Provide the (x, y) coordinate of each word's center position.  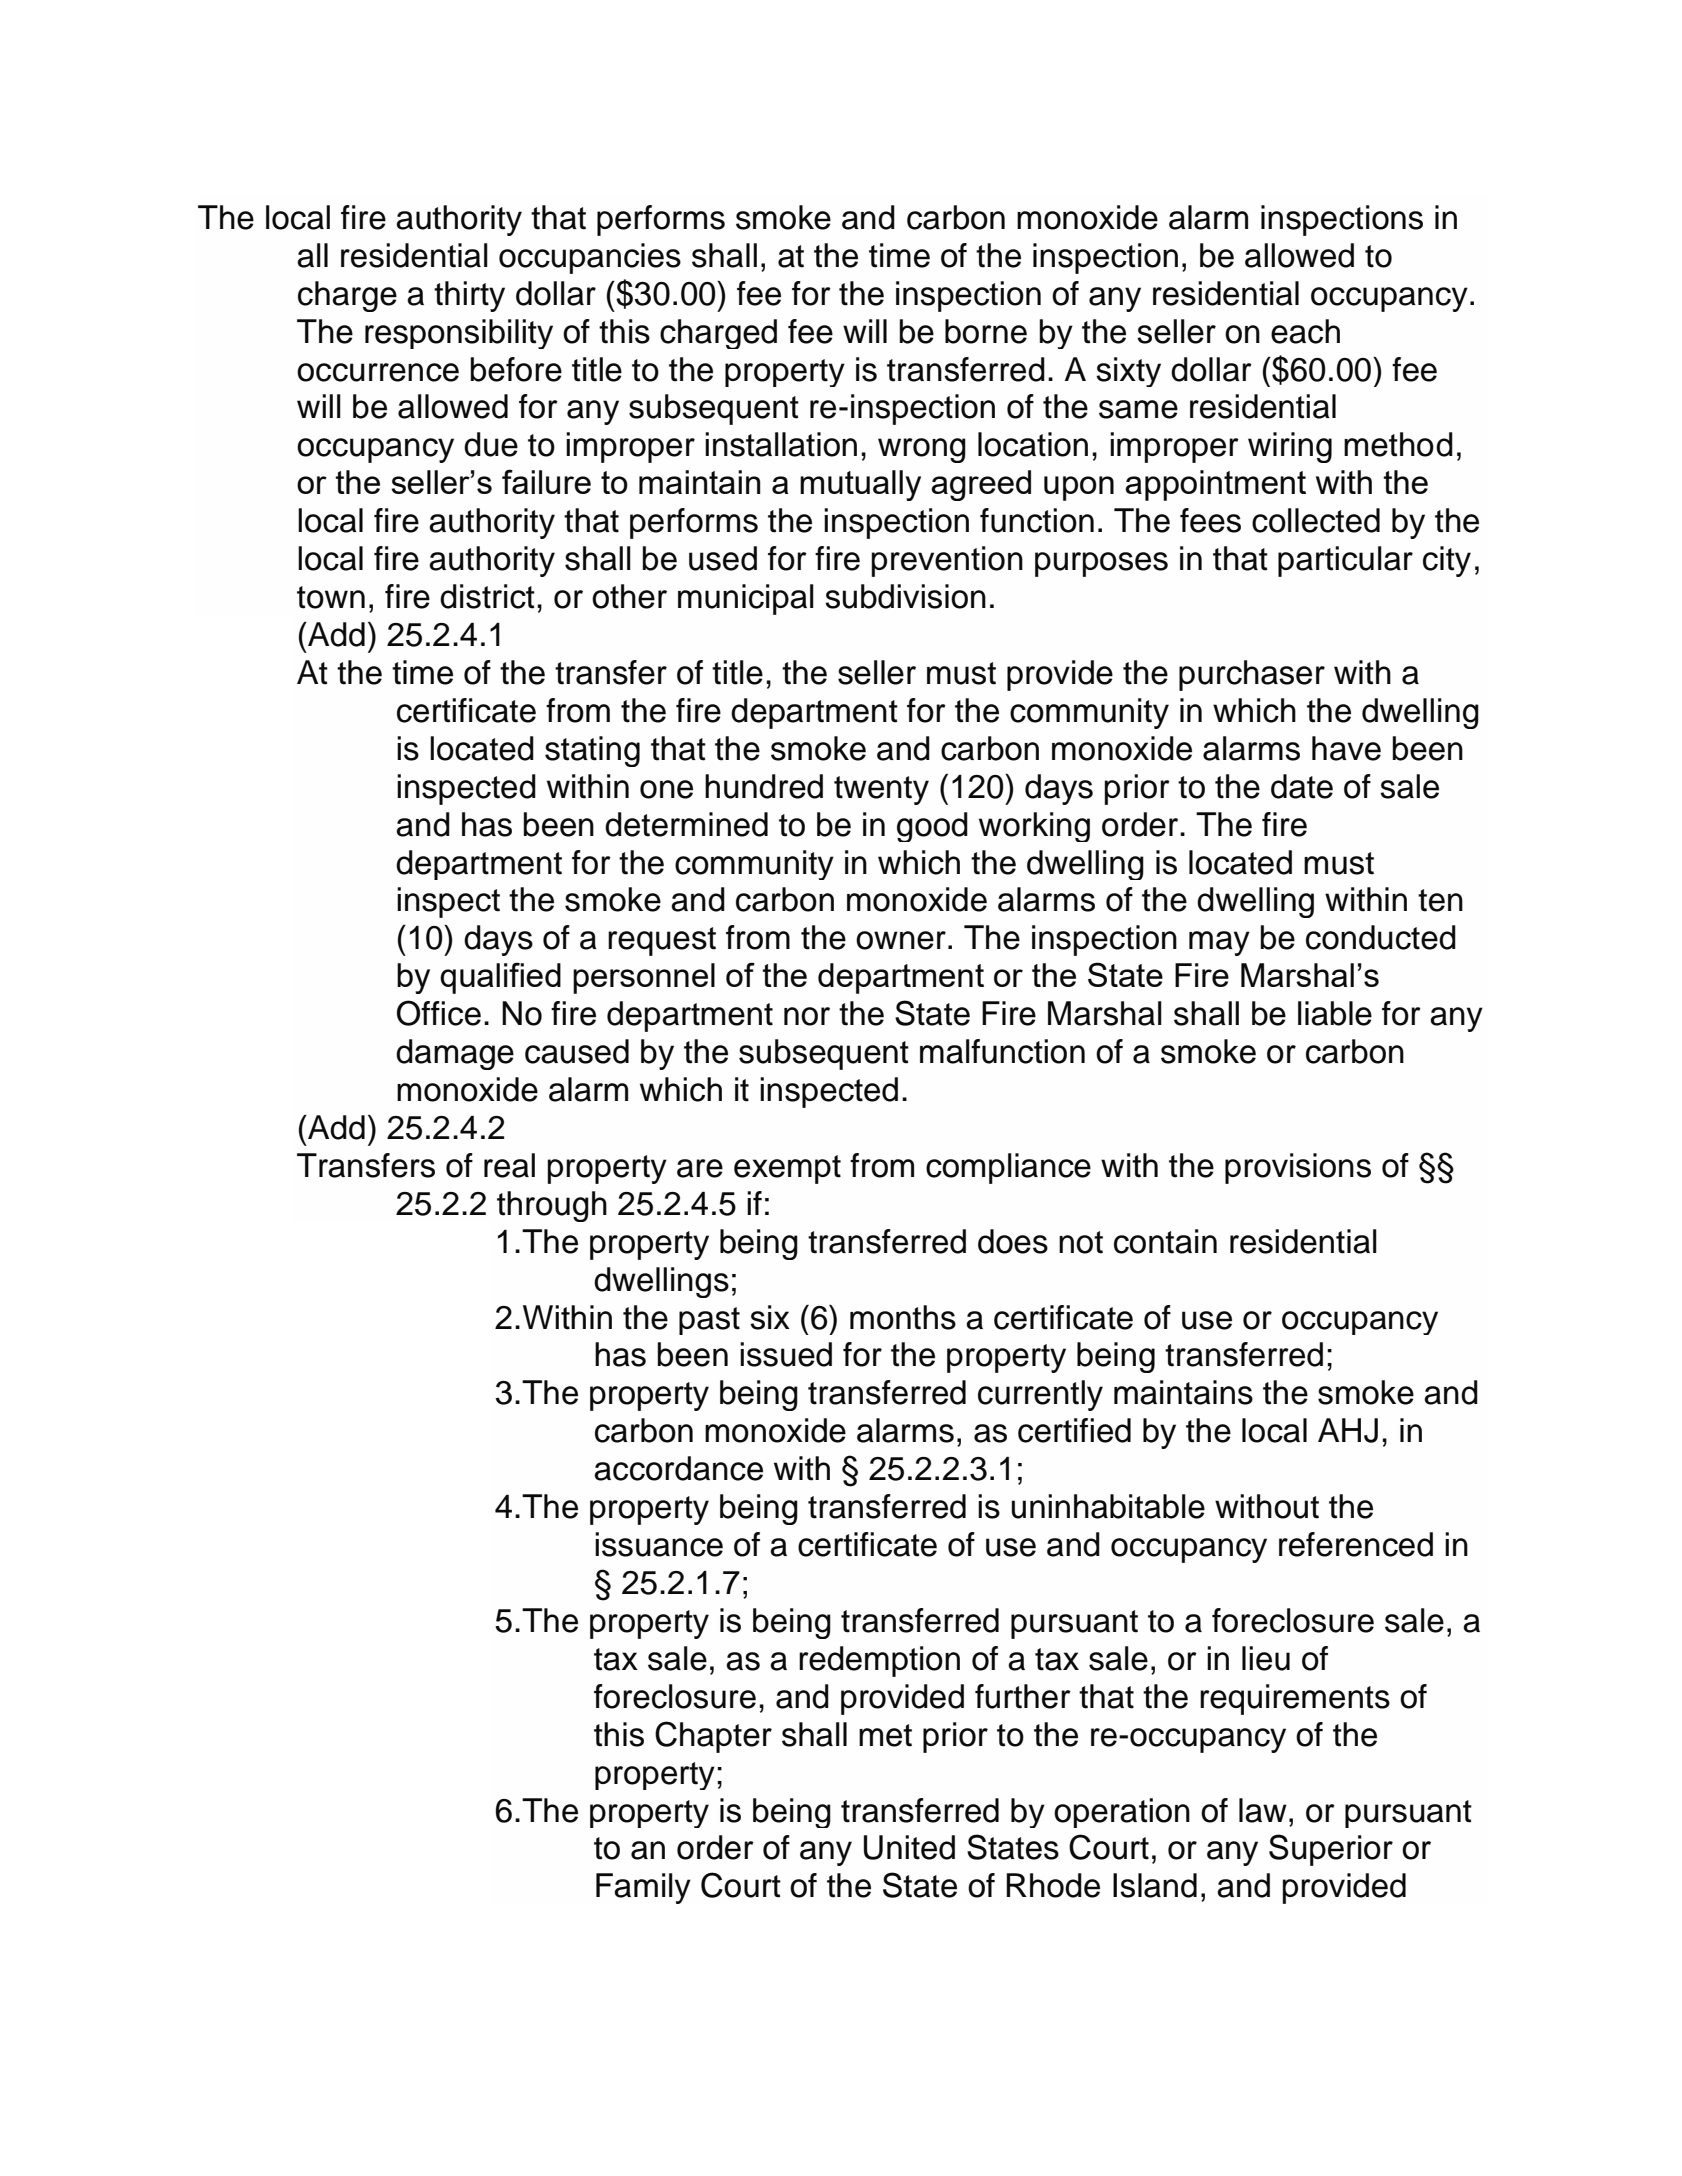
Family (643, 1888)
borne (986, 331)
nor (807, 1016)
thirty (469, 296)
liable (1335, 1013)
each (1305, 331)
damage (455, 1054)
